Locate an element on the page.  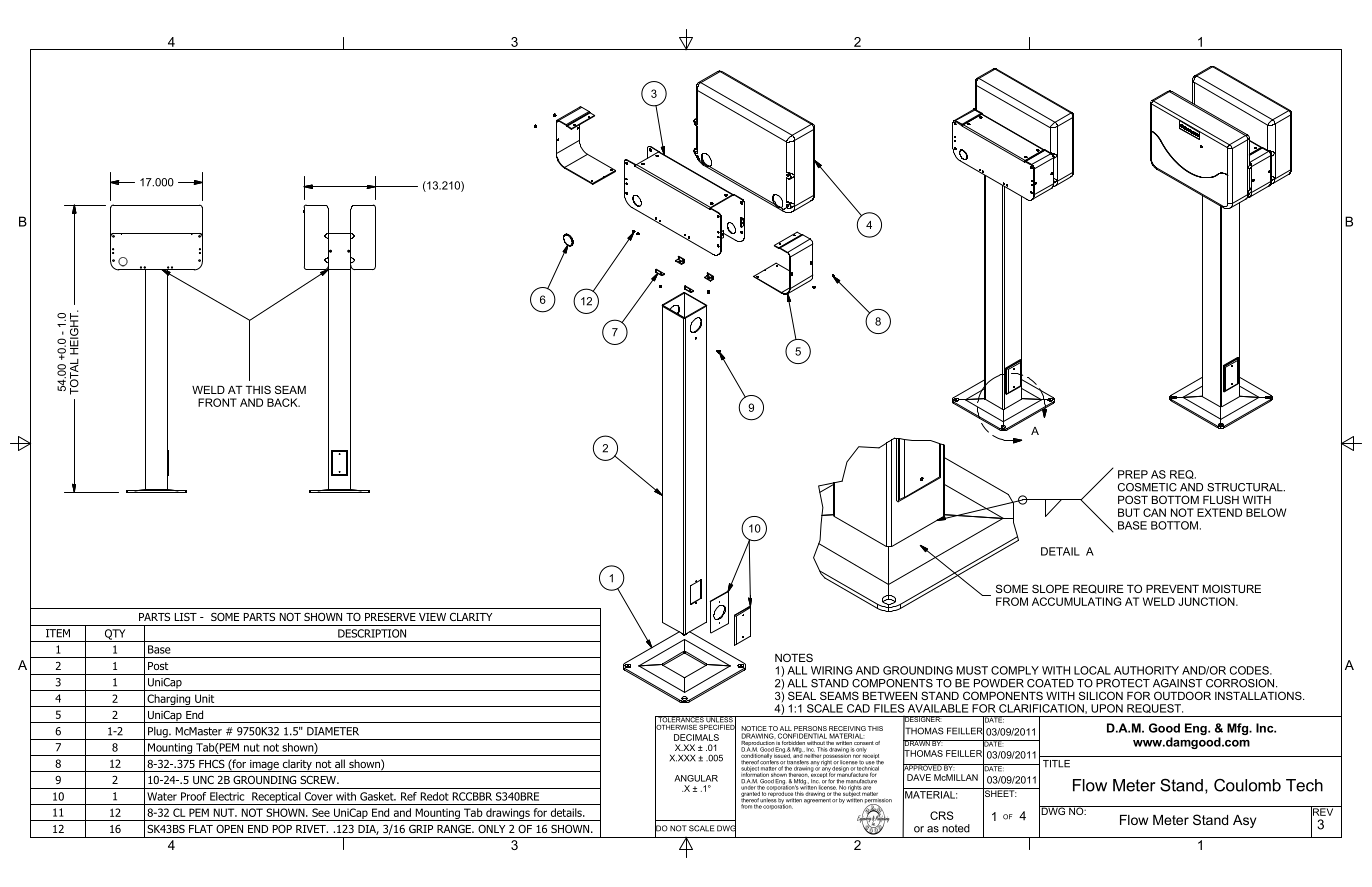
COSMETIC is located at coordinates (1147, 487).
